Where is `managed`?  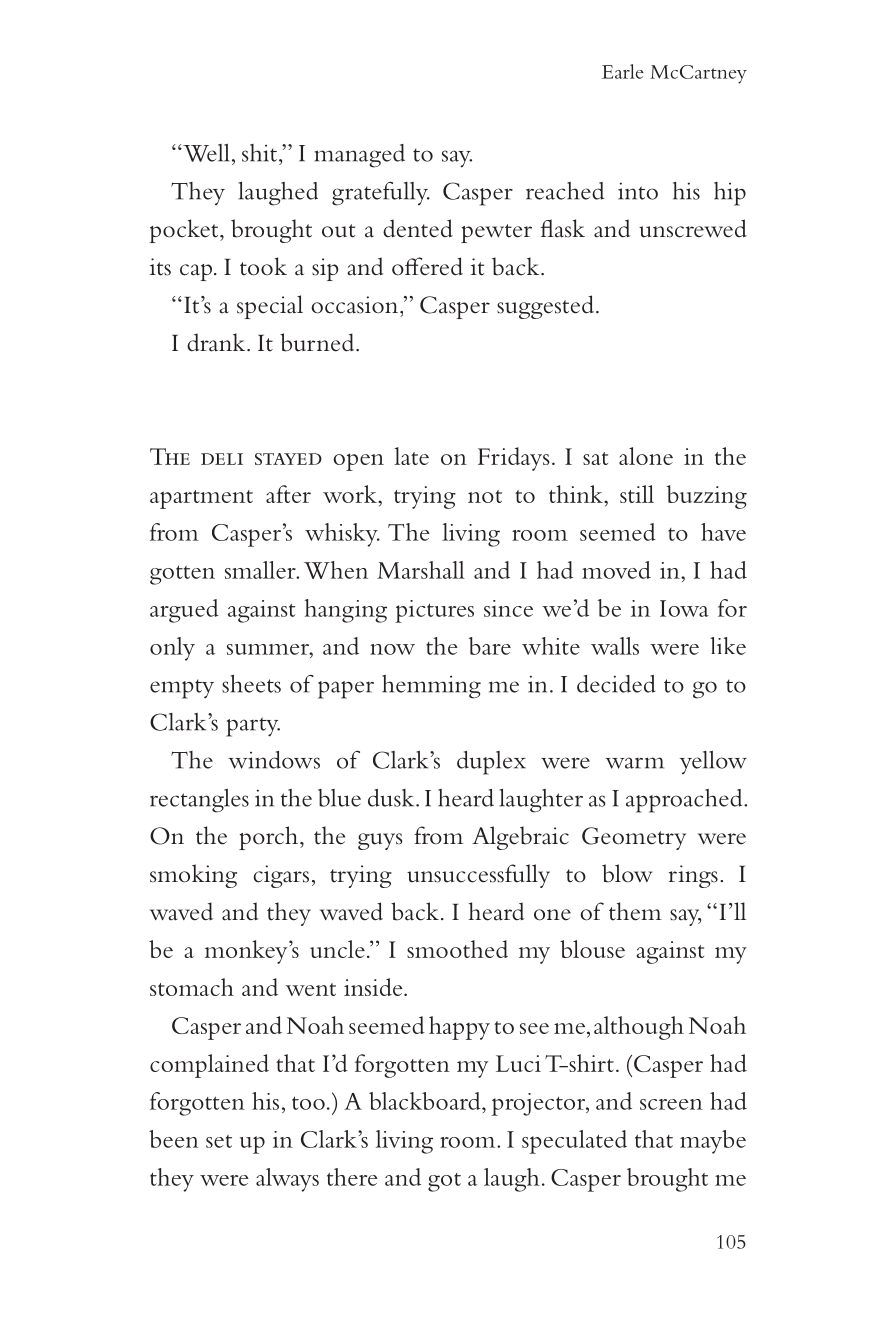 managed is located at coordinates (359, 156).
